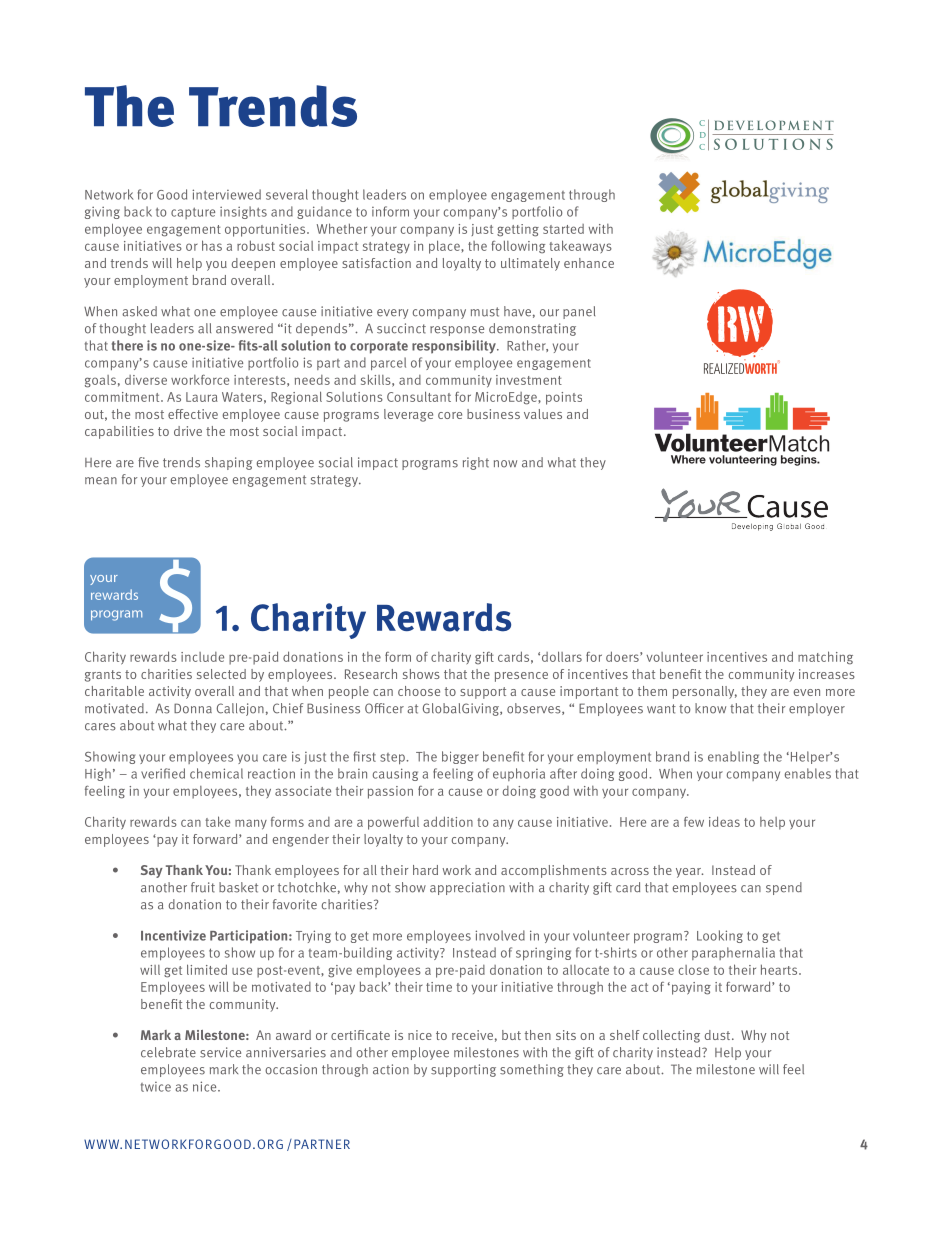 Image resolution: width=952 pixels, height=1233 pixels. Describe the element at coordinates (168, 1052) in the screenshot. I see `celebrate` at that location.
